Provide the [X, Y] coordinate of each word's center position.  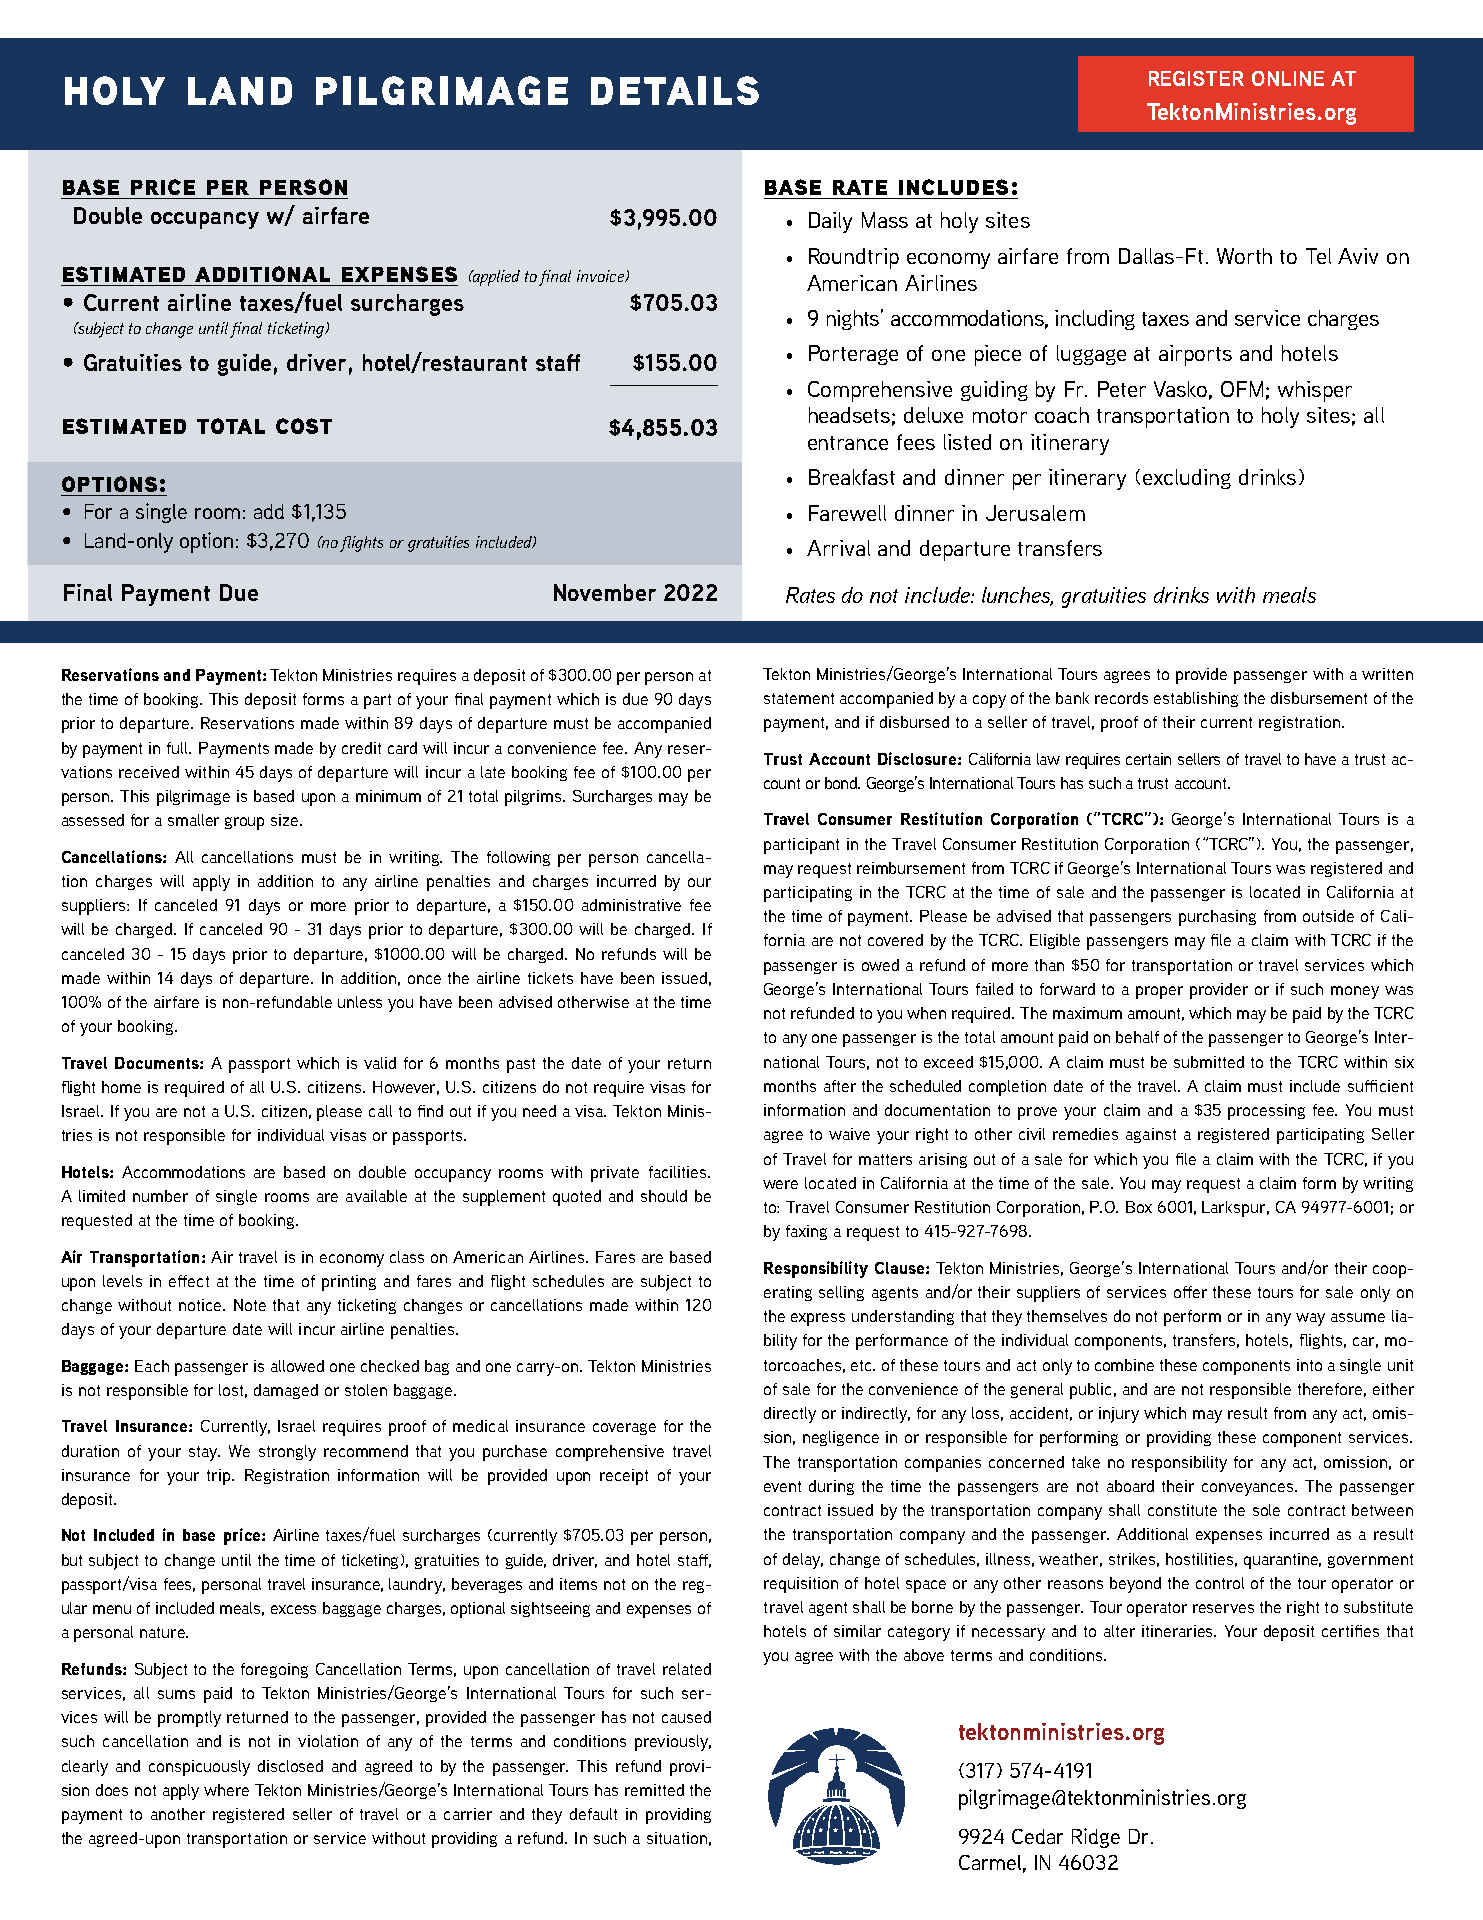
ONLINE [1288, 78]
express [818, 1319]
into [1309, 1365]
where [226, 1790]
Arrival [838, 548]
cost [304, 426]
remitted [654, 1790]
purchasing [1217, 918]
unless [360, 1002]
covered [895, 940]
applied [495, 278]
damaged [286, 1391]
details [675, 90]
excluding [1187, 479]
